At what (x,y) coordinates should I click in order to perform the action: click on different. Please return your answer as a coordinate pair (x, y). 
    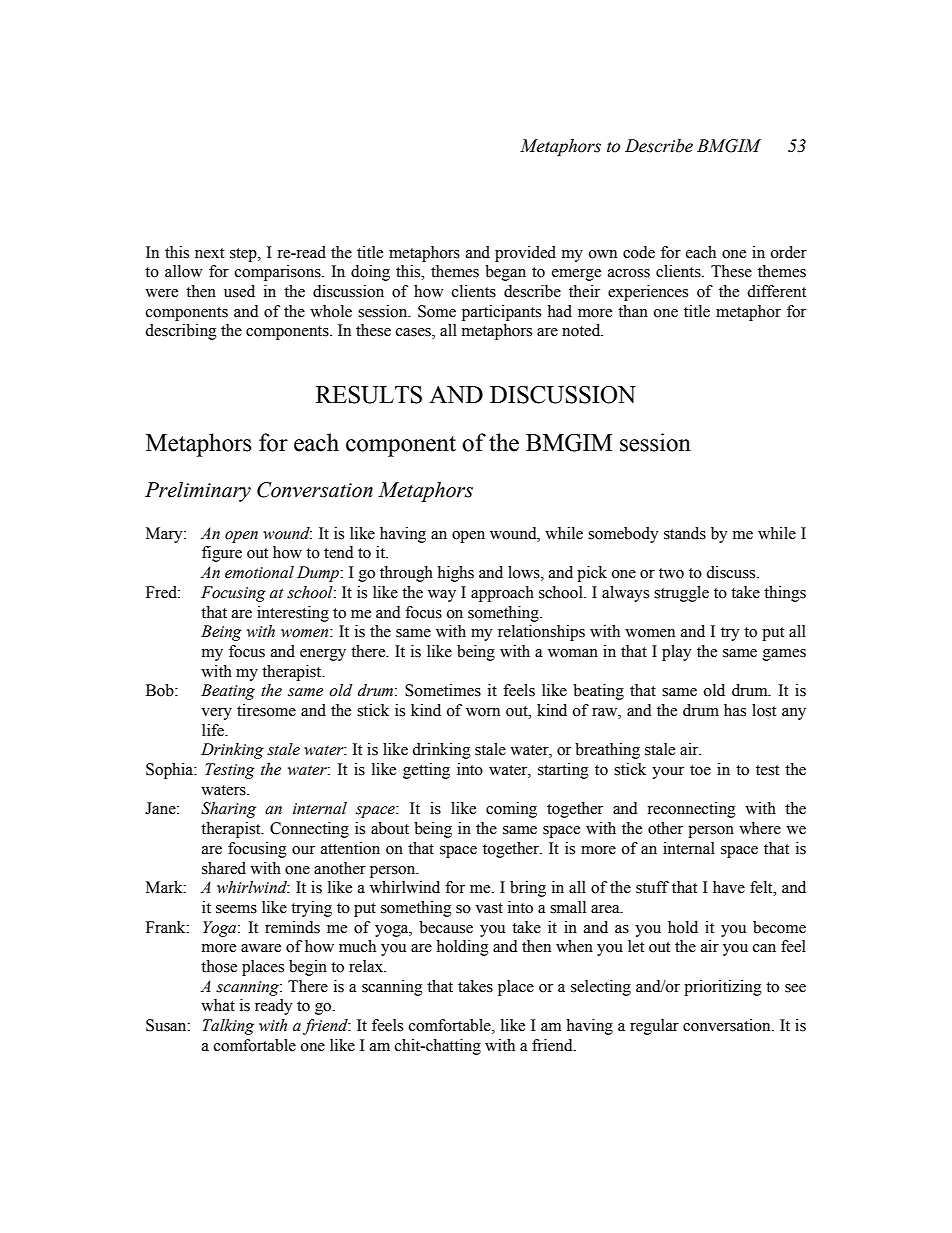
    Looking at the image, I should click on (776, 291).
